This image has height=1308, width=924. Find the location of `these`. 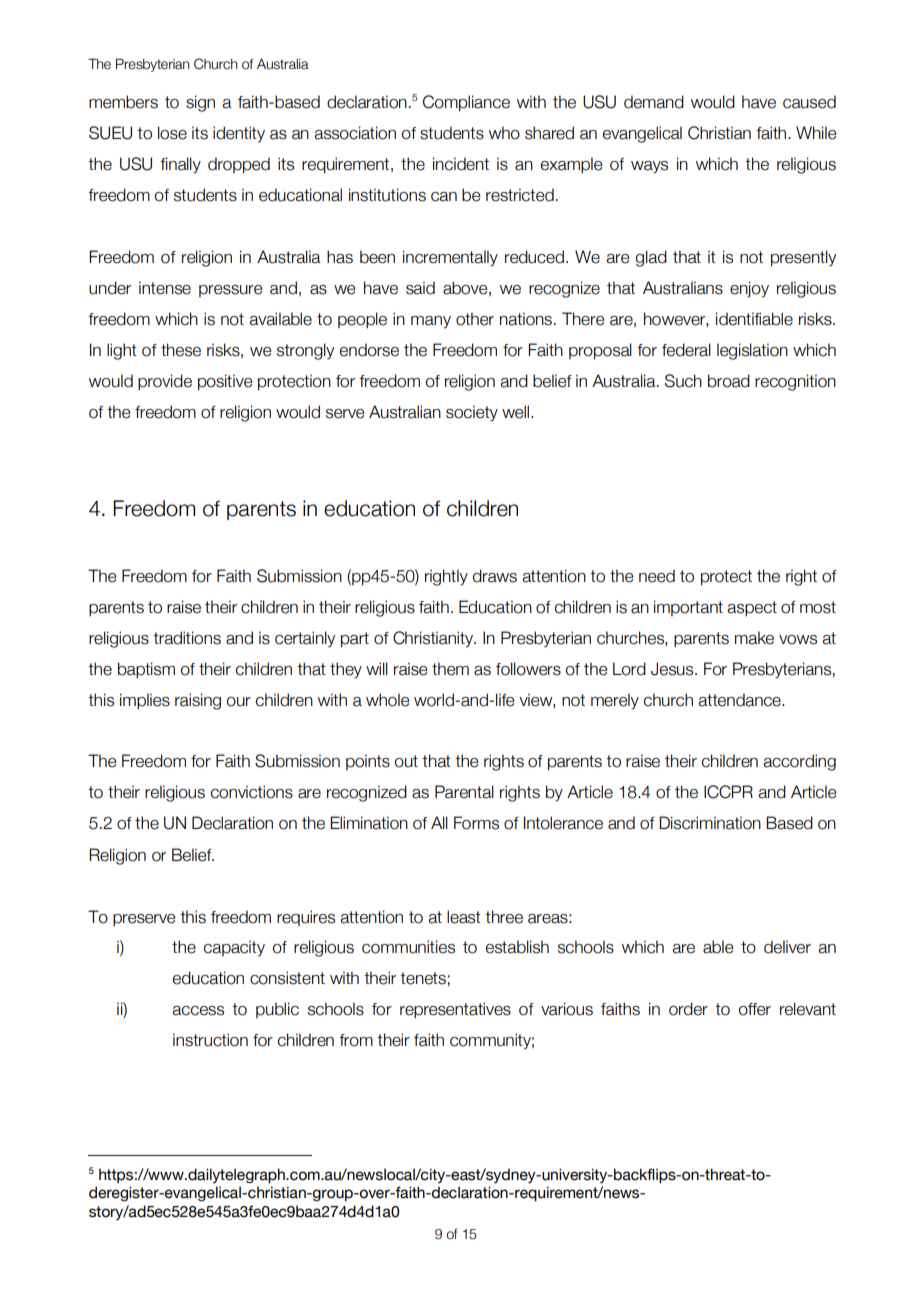

these is located at coordinates (181, 350).
